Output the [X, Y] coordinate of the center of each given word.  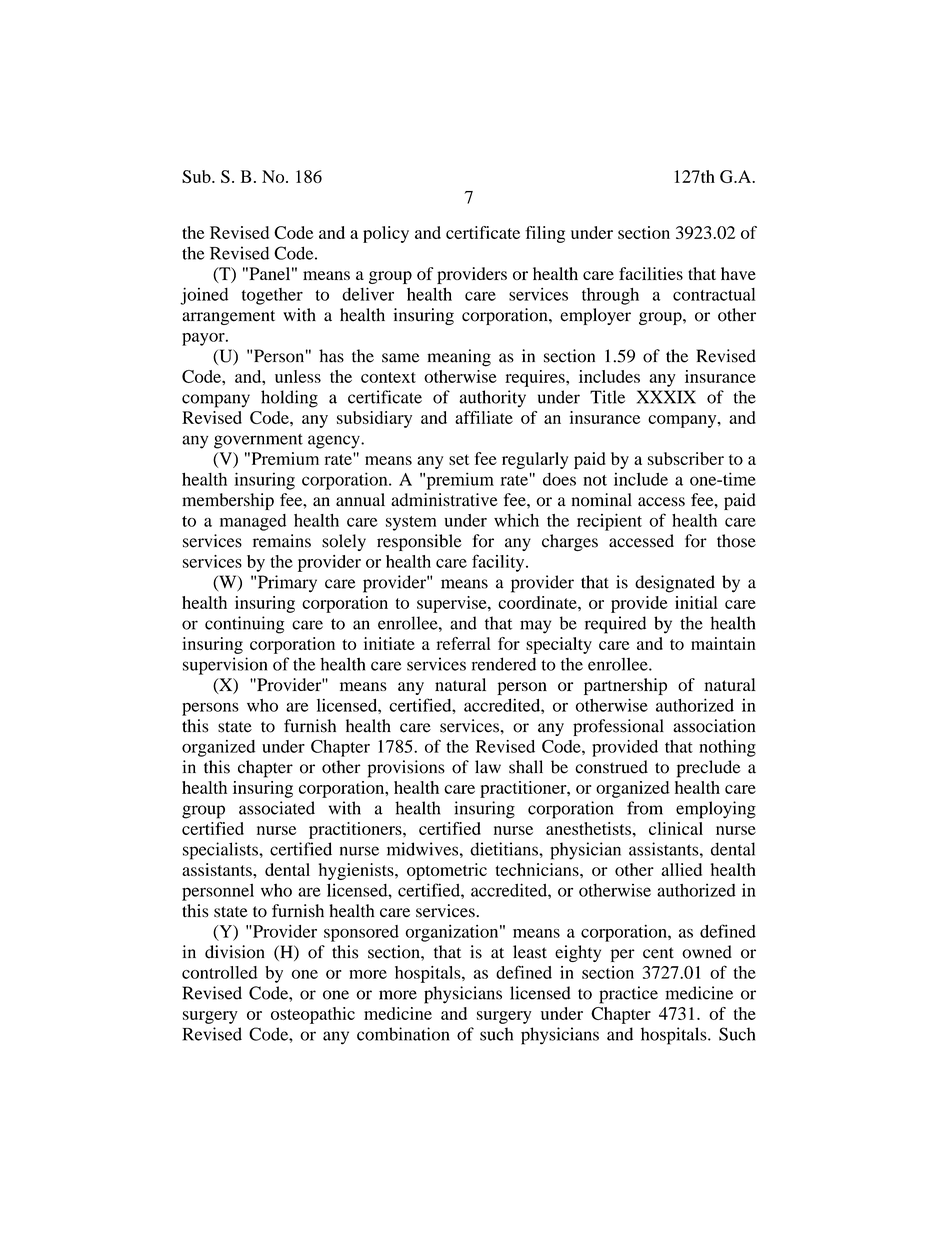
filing [545, 234]
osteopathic [313, 1015]
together [272, 296]
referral [463, 643]
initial [696, 602]
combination [403, 1034]
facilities [651, 273]
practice [628, 995]
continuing [244, 625]
